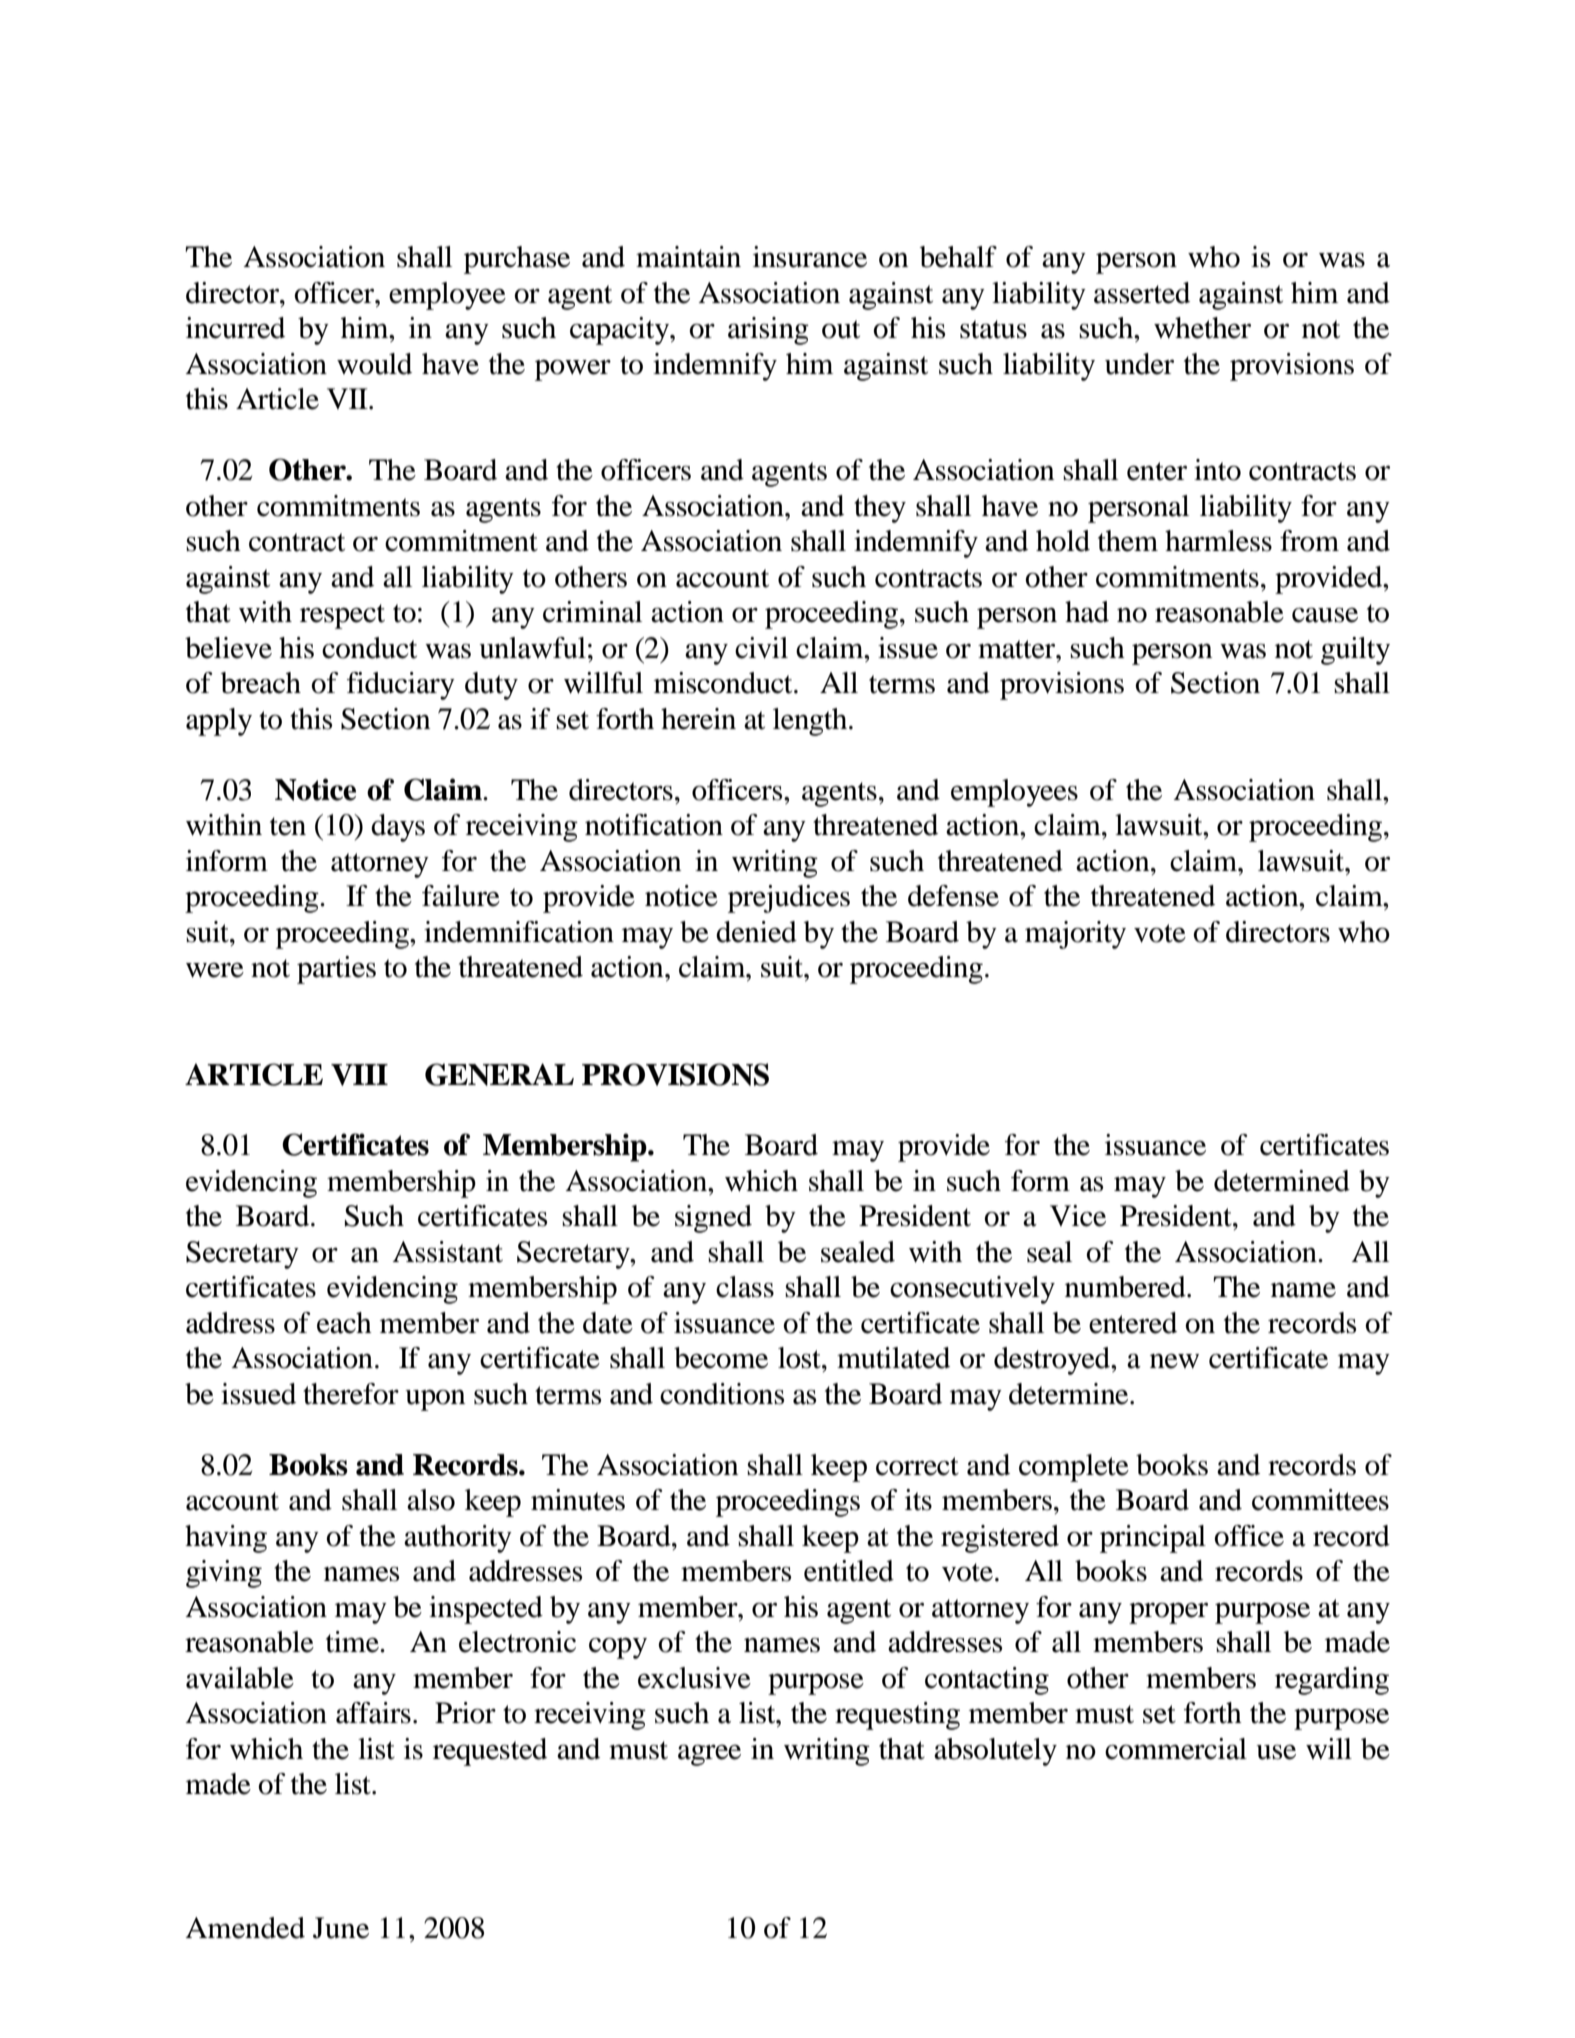 The image size is (1575, 2038). I want to click on commercial, so click(1176, 1749).
